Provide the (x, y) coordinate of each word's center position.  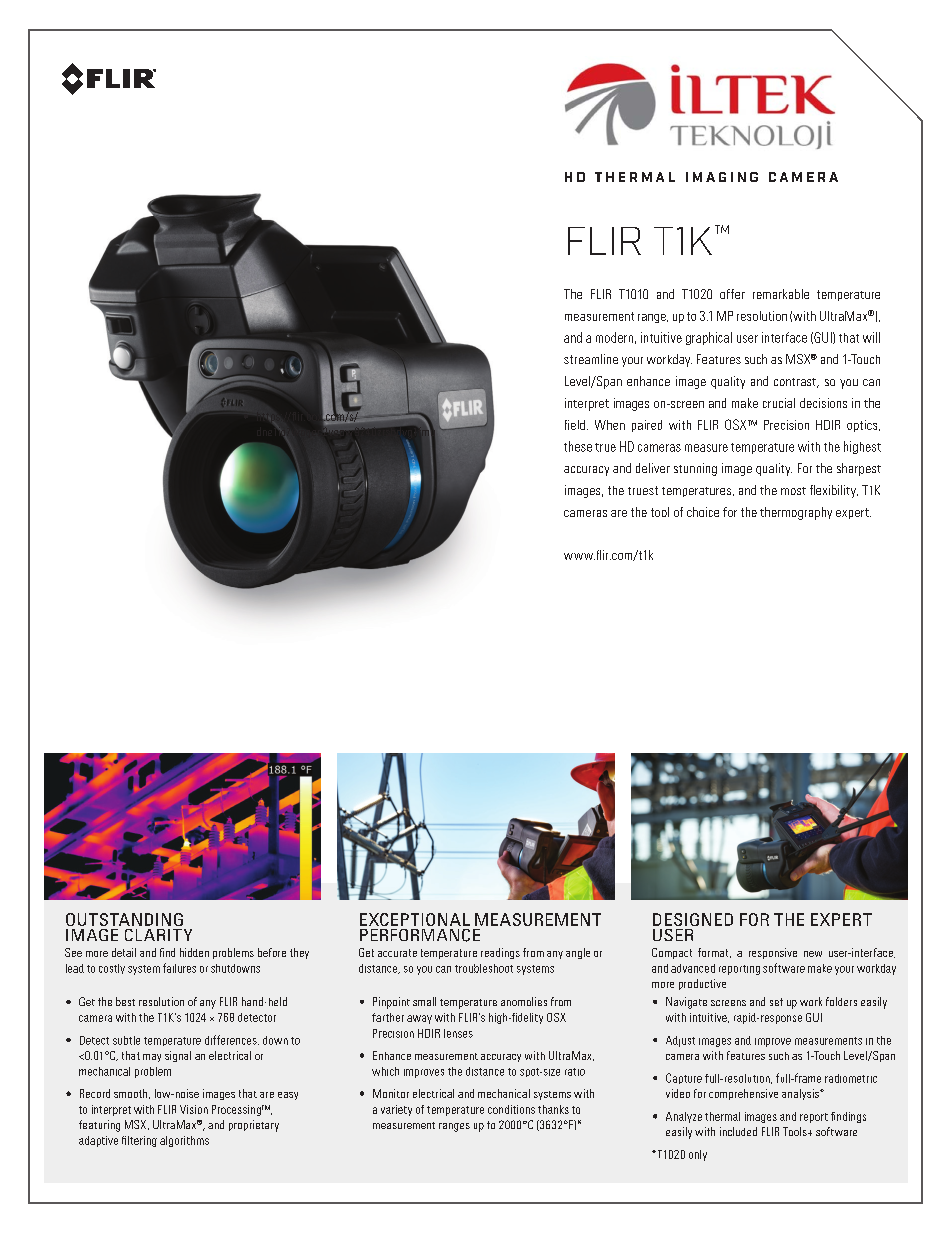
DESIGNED (693, 919)
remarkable (781, 294)
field (575, 425)
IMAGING (722, 177)
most (793, 491)
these (578, 446)
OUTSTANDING (124, 919)
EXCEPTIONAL (415, 919)
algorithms (184, 1141)
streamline (591, 359)
